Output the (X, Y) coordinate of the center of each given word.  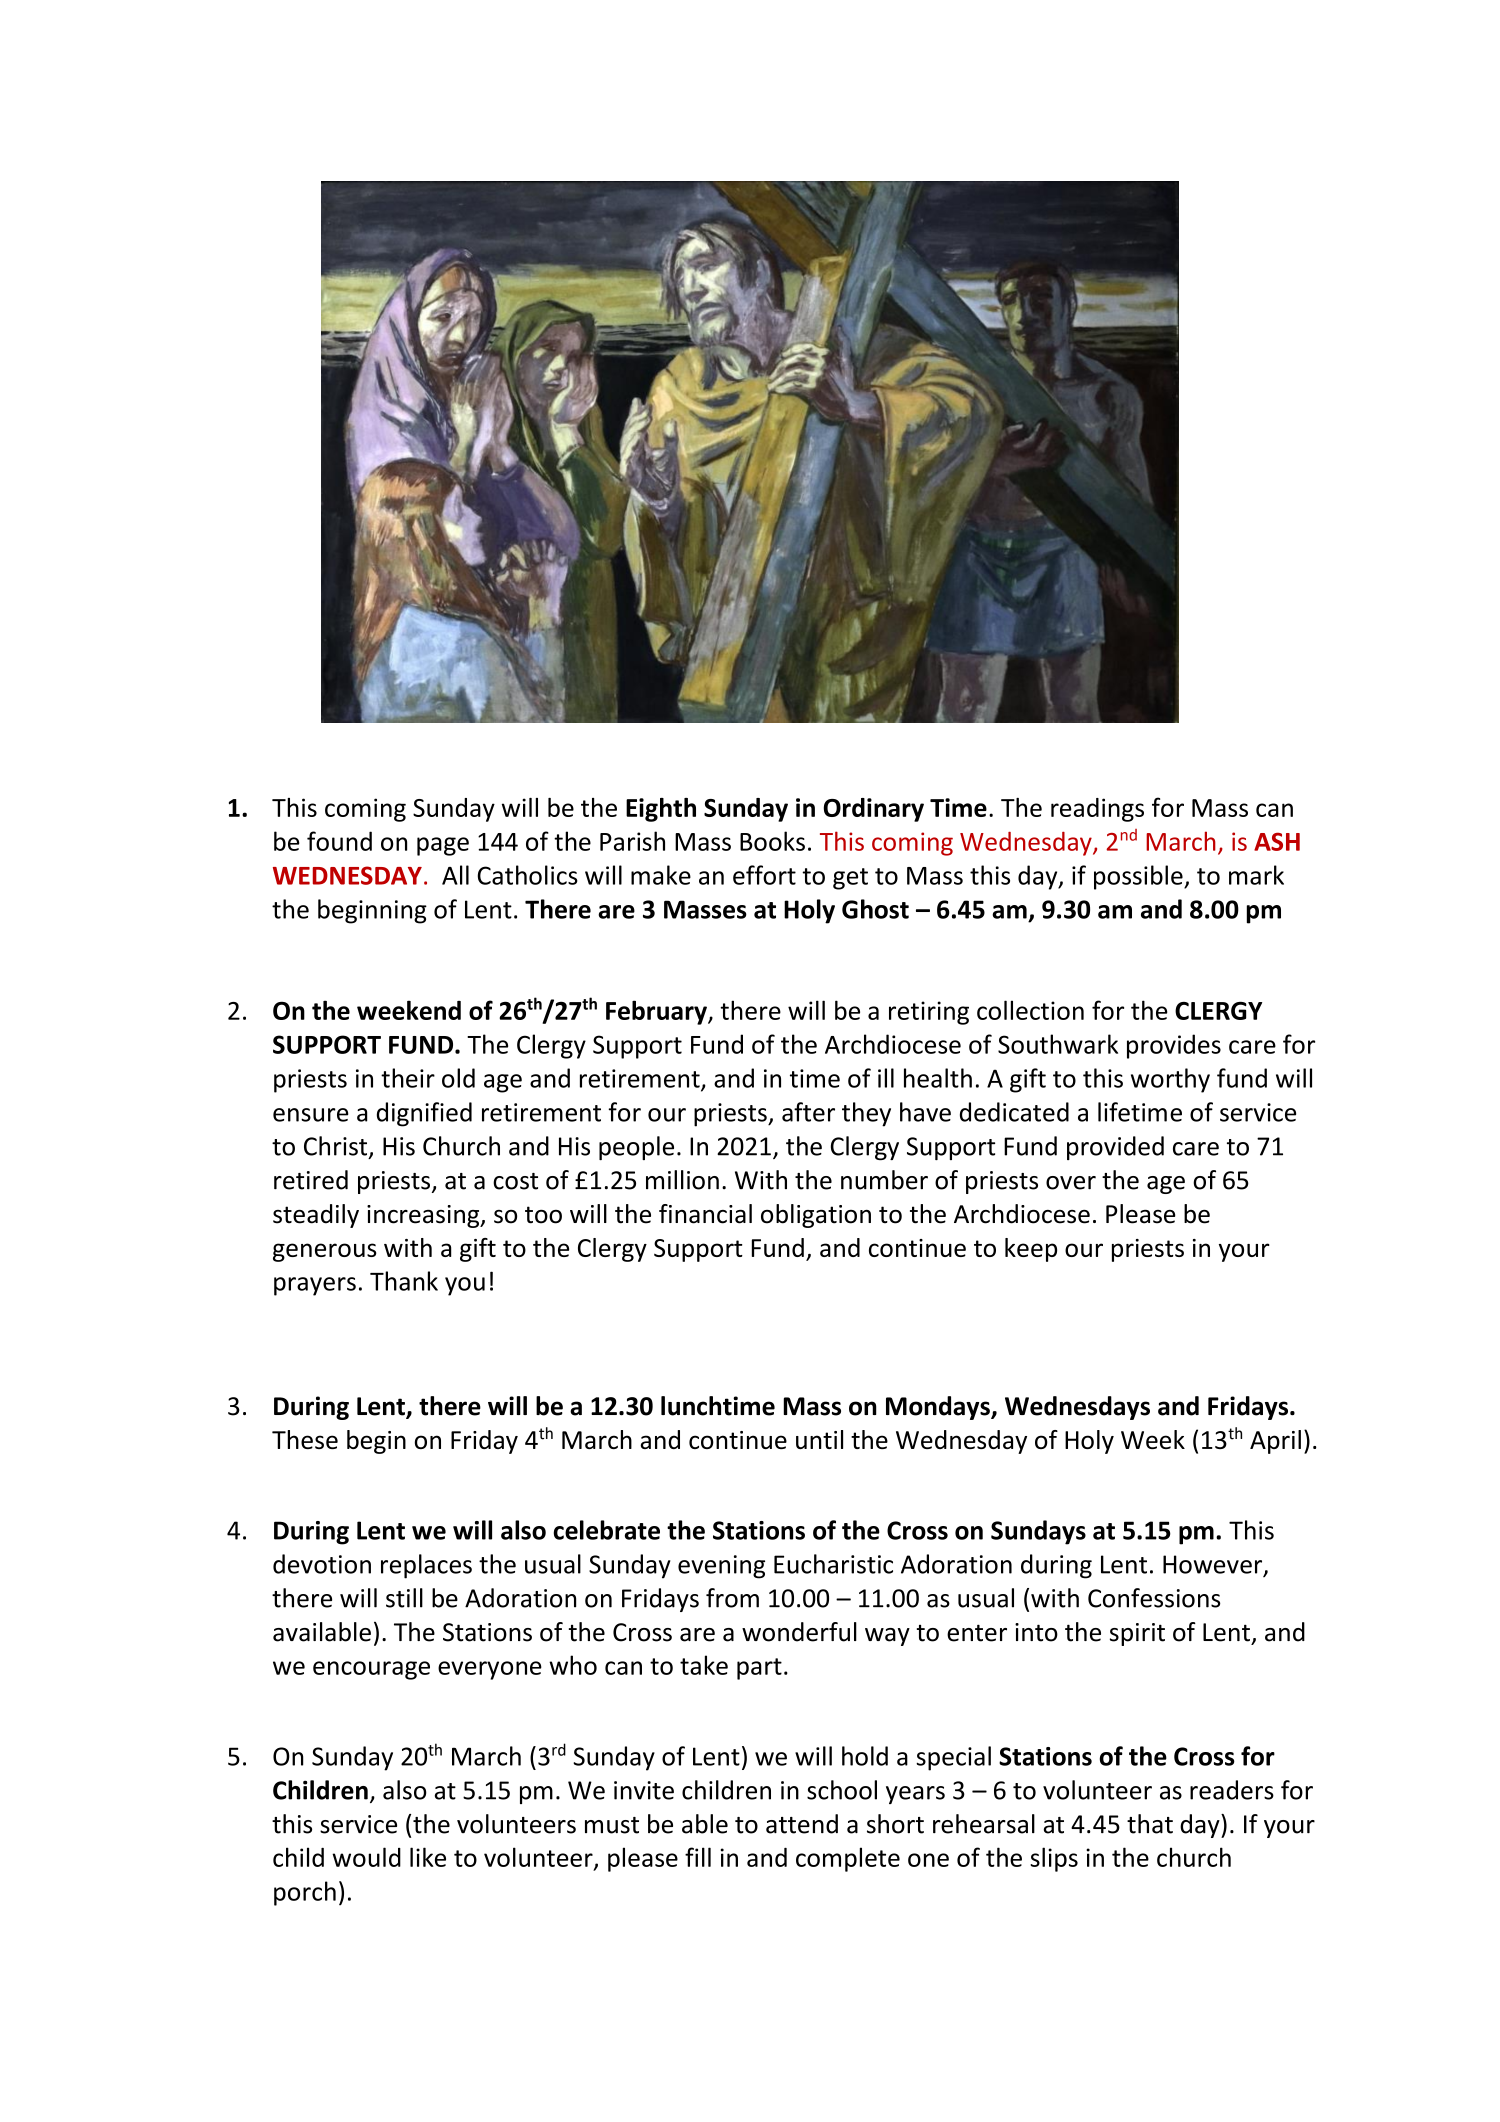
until (819, 1439)
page (443, 846)
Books (772, 841)
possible (1139, 877)
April (1275, 1442)
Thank (404, 1281)
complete (848, 1859)
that (1150, 1824)
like (428, 1857)
